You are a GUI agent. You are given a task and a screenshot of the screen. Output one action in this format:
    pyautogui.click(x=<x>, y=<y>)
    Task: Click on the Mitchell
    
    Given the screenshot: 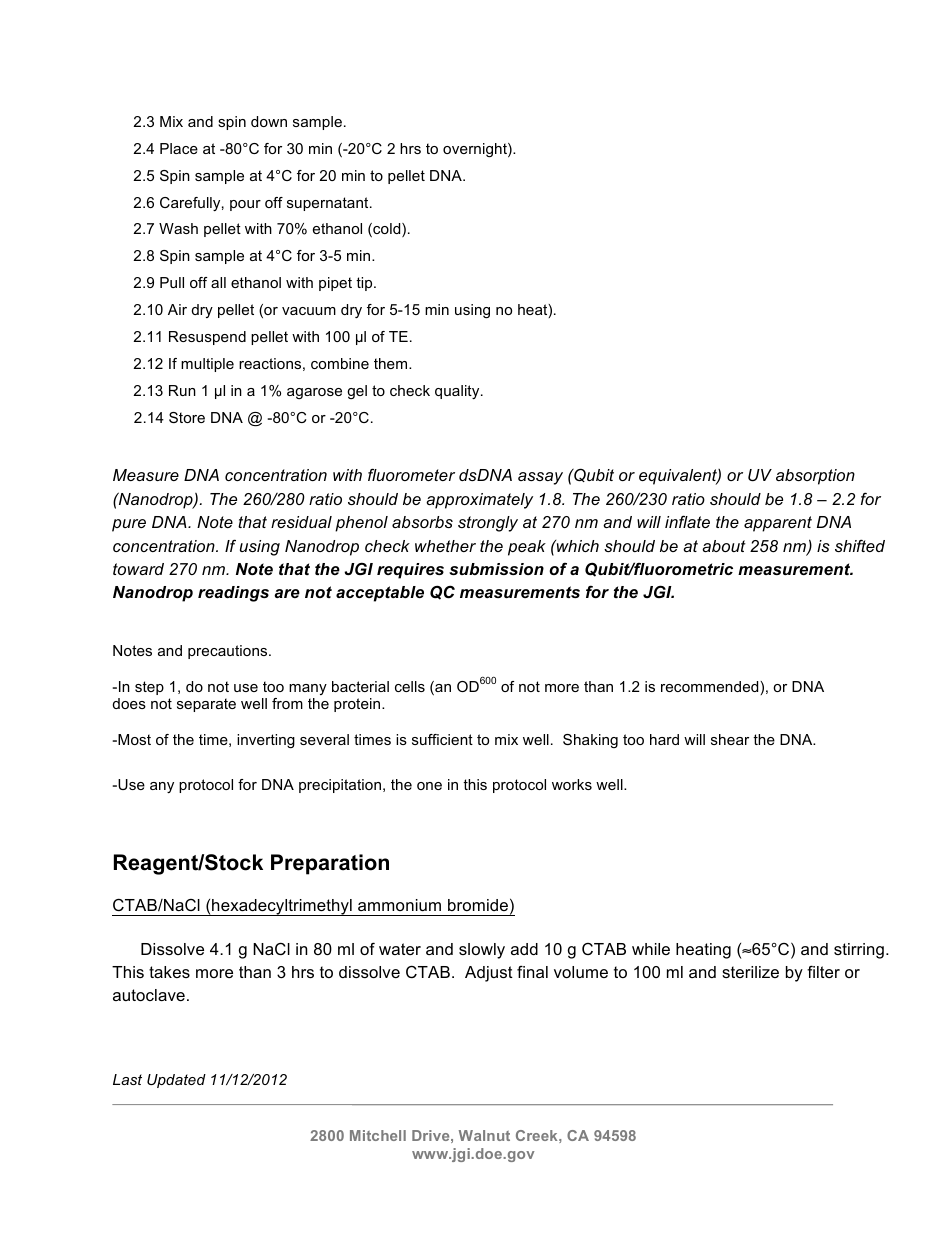 What is the action you would take?
    pyautogui.click(x=378, y=1135)
